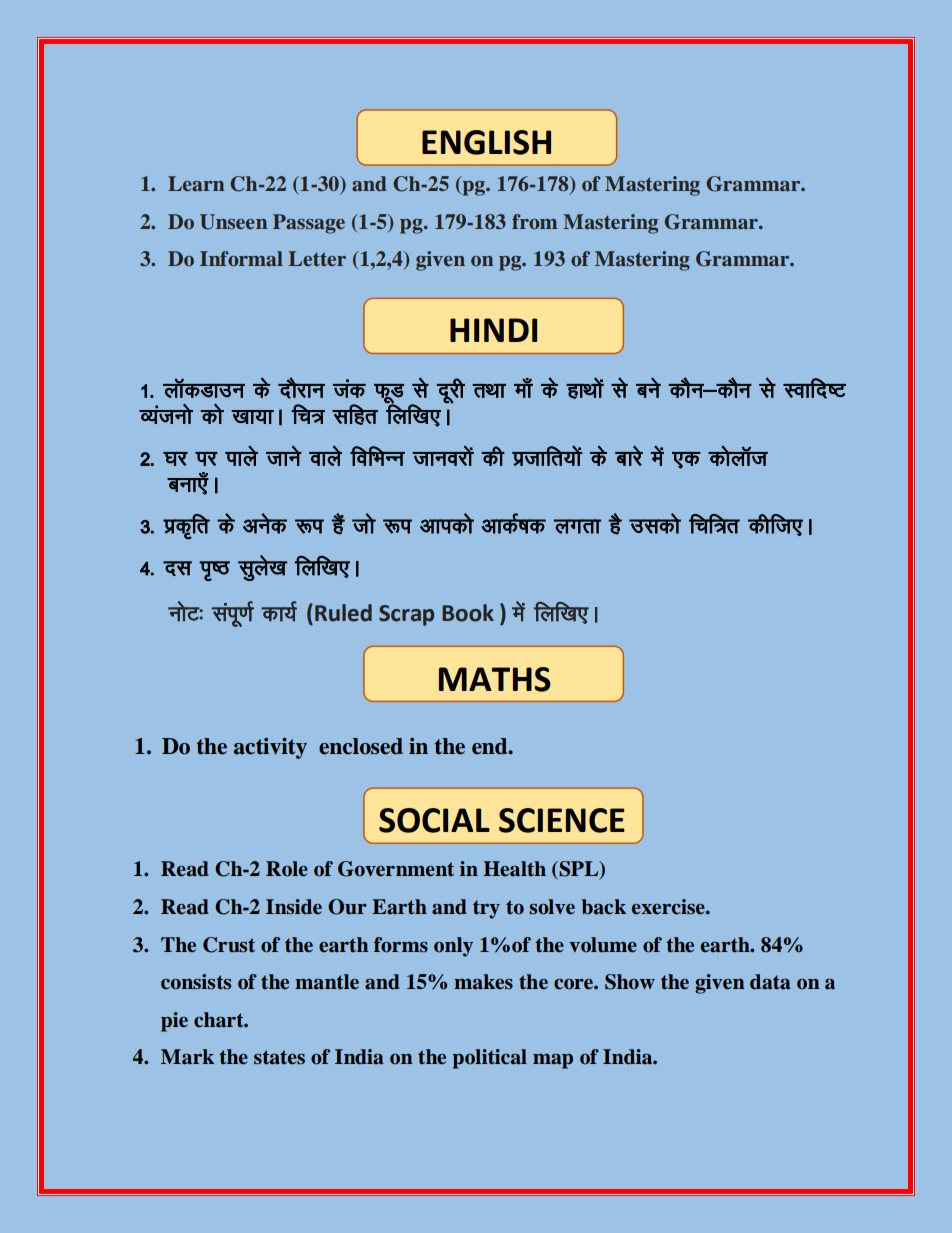  I want to click on Learn, so click(196, 183).
